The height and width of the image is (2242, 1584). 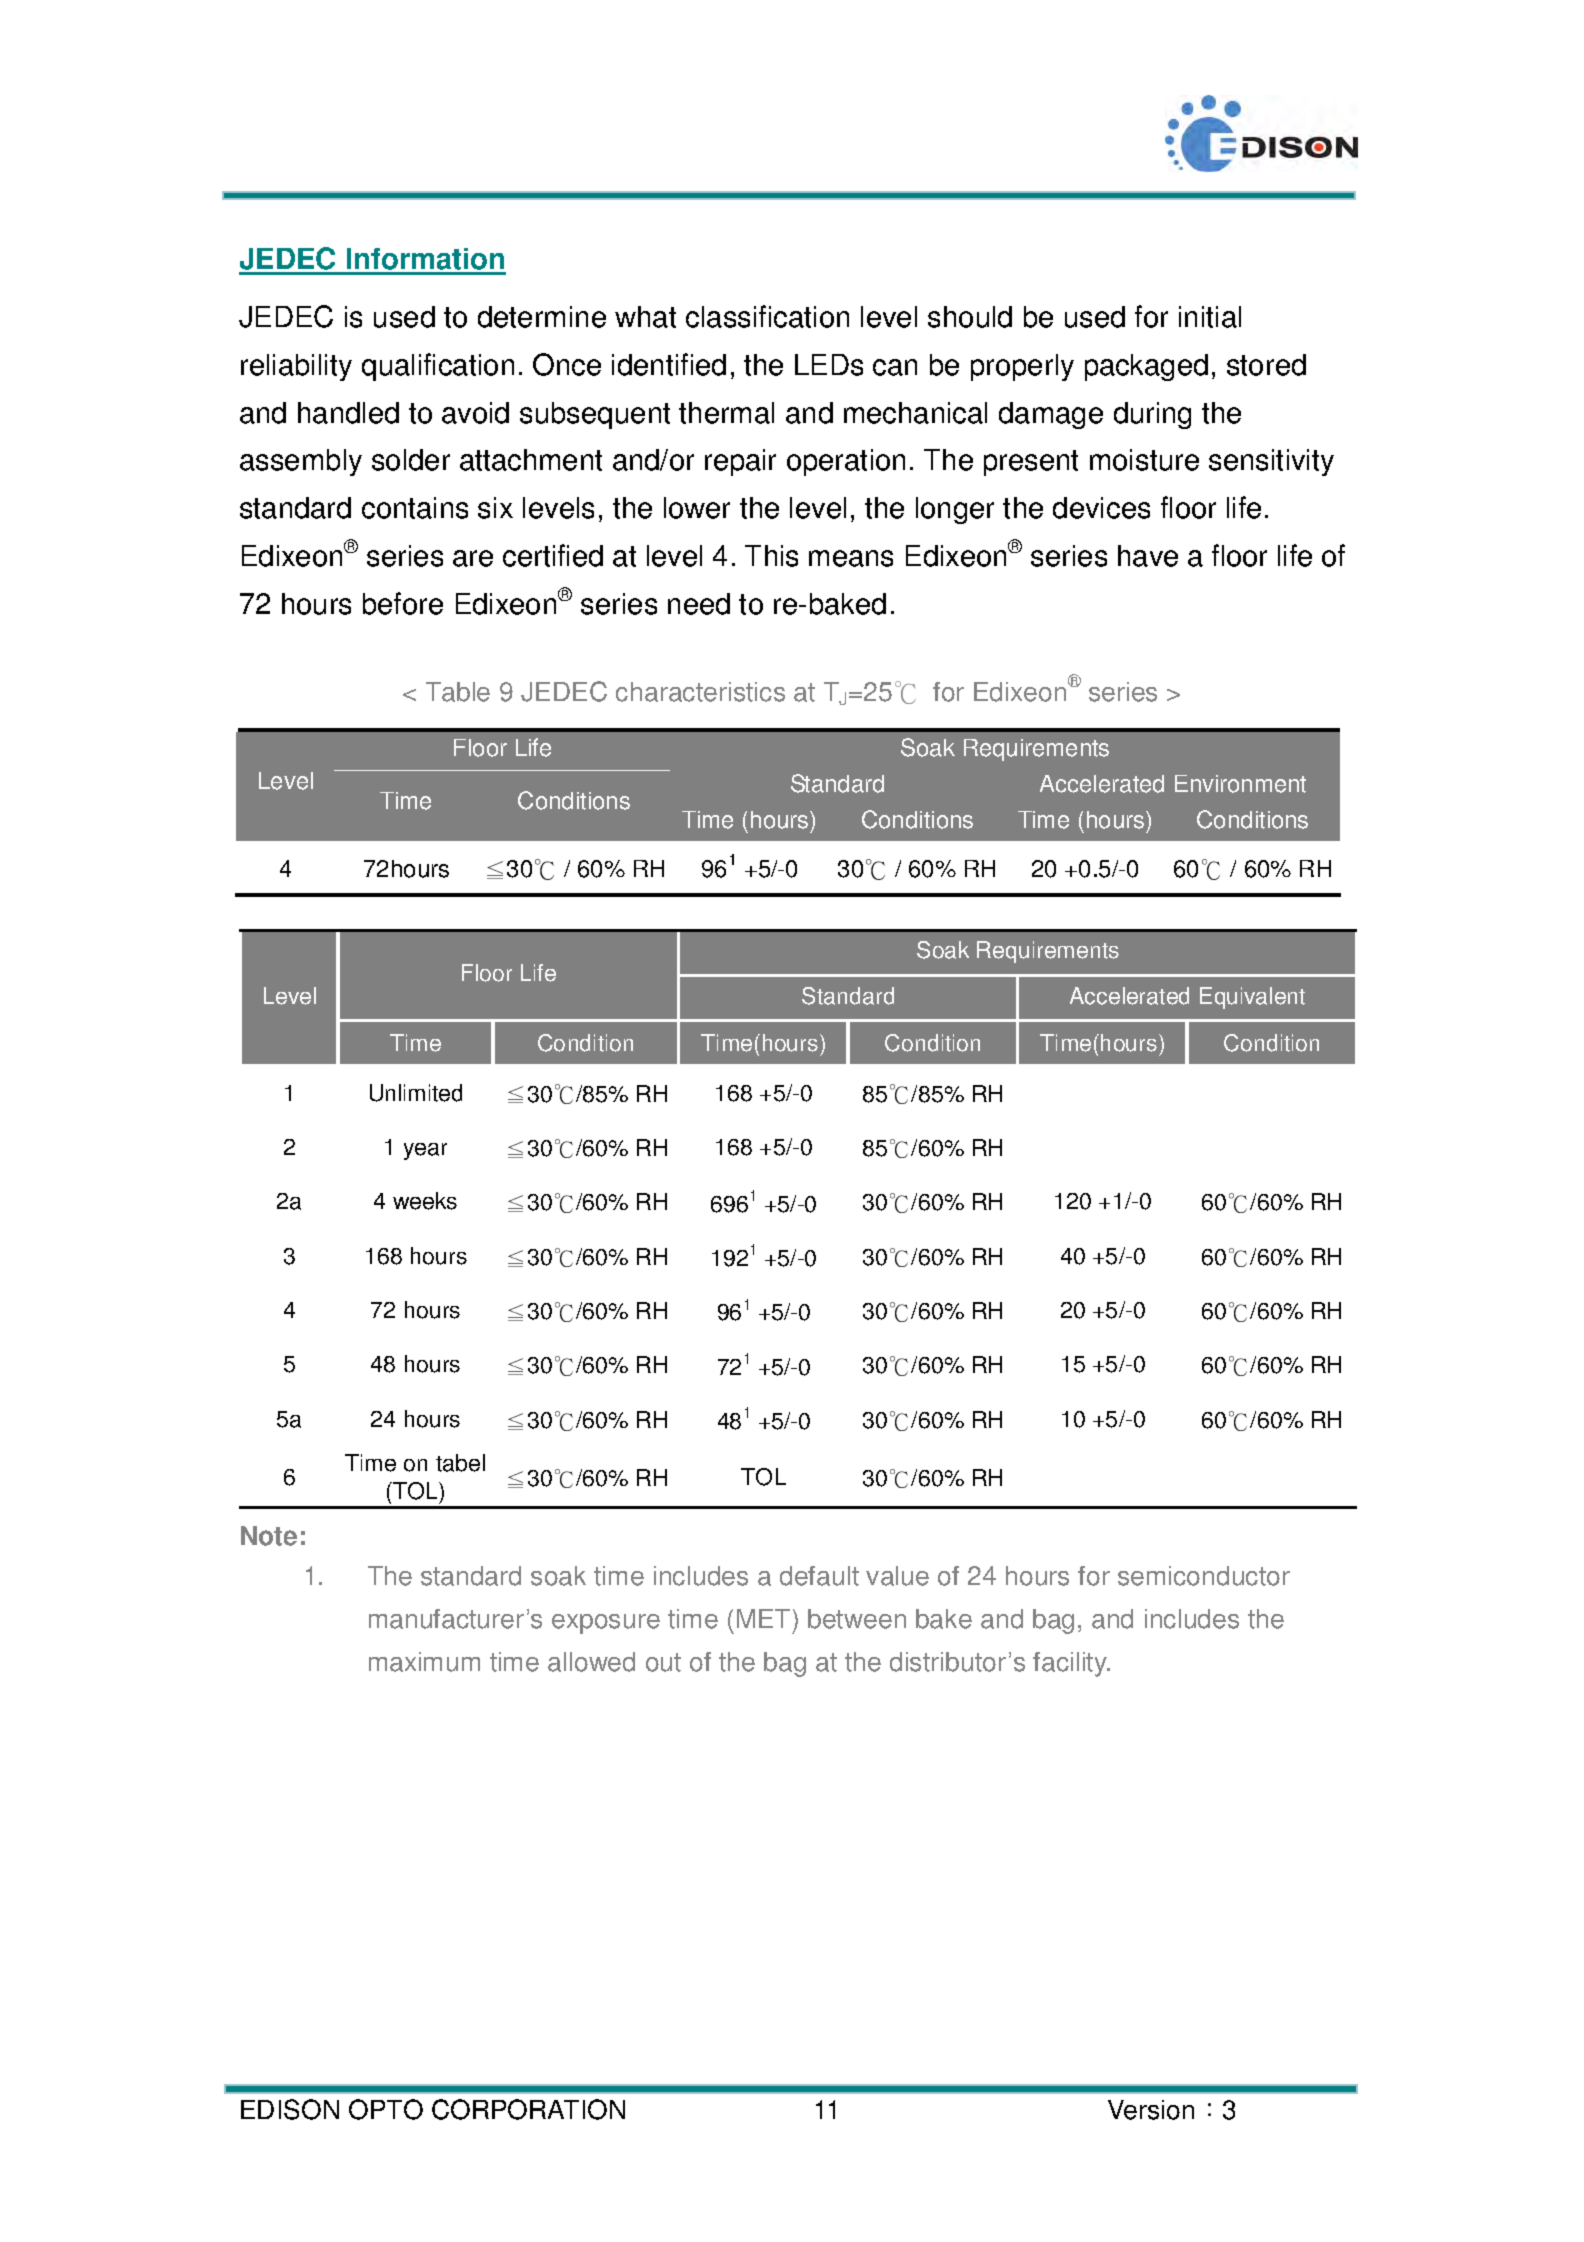 I want to click on facility, so click(x=1071, y=1664).
